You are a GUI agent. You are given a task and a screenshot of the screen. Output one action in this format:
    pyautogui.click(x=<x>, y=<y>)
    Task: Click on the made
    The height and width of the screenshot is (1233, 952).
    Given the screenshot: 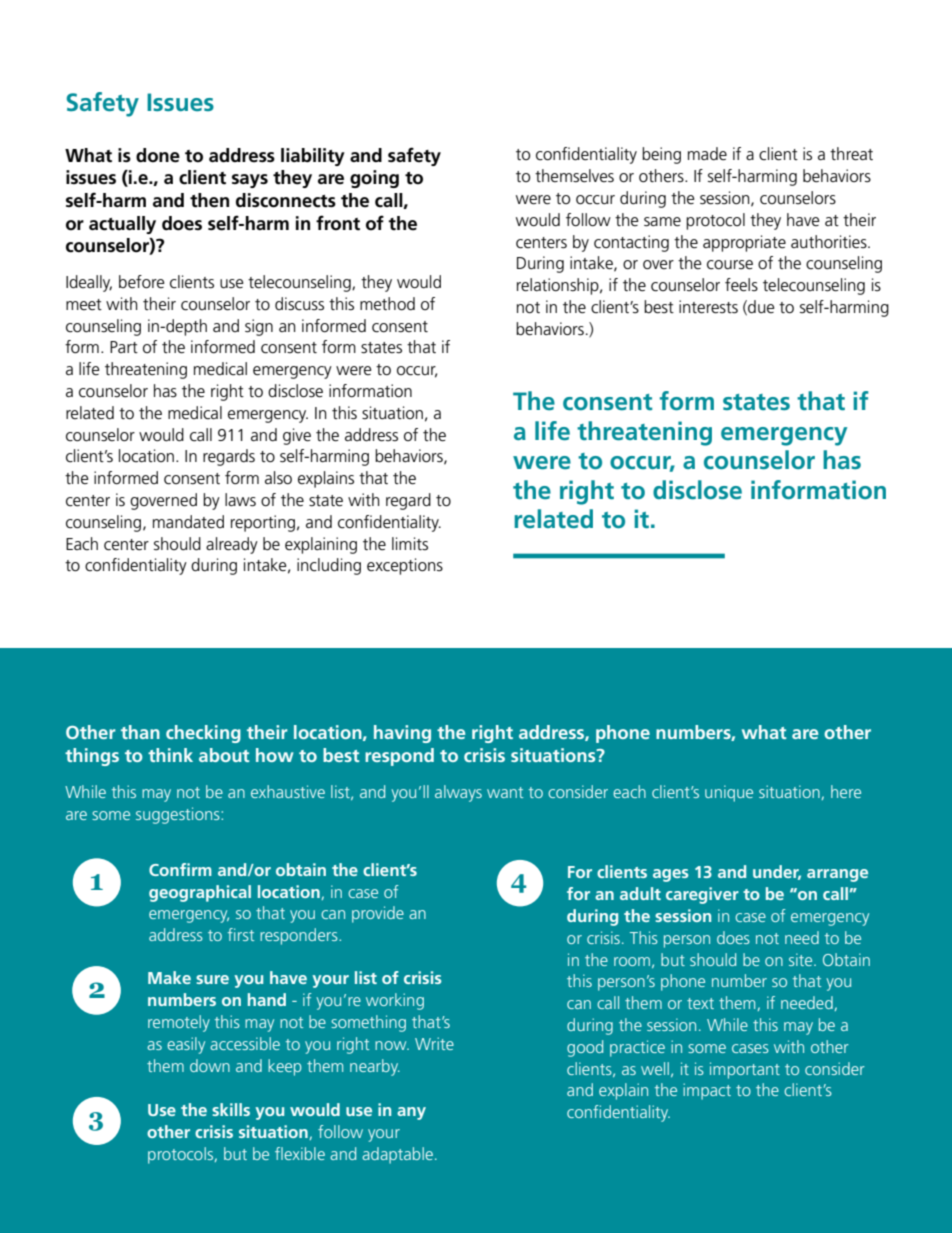 What is the action you would take?
    pyautogui.click(x=707, y=153)
